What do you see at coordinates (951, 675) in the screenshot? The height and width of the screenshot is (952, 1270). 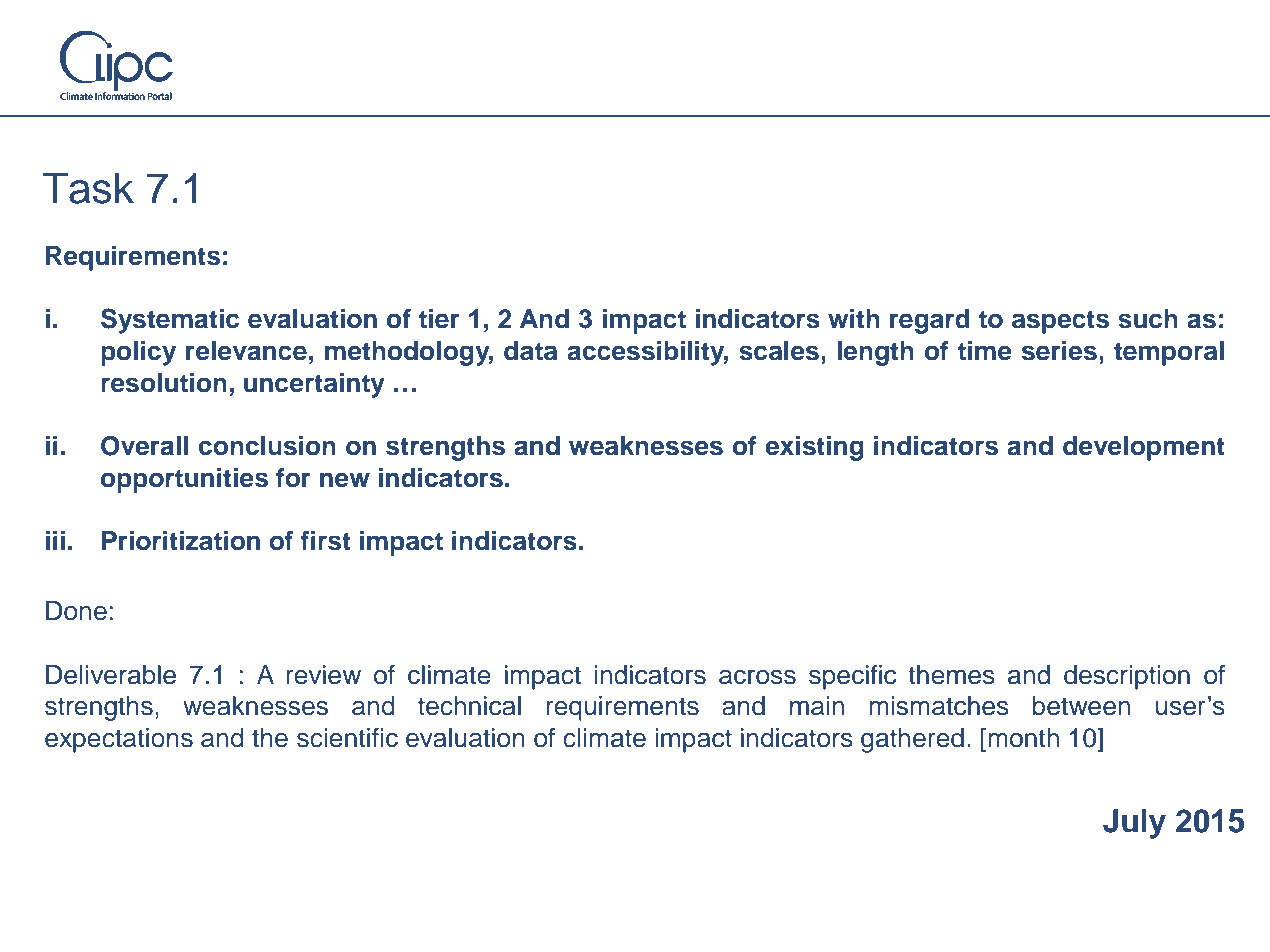 I see `themes` at bounding box center [951, 675].
